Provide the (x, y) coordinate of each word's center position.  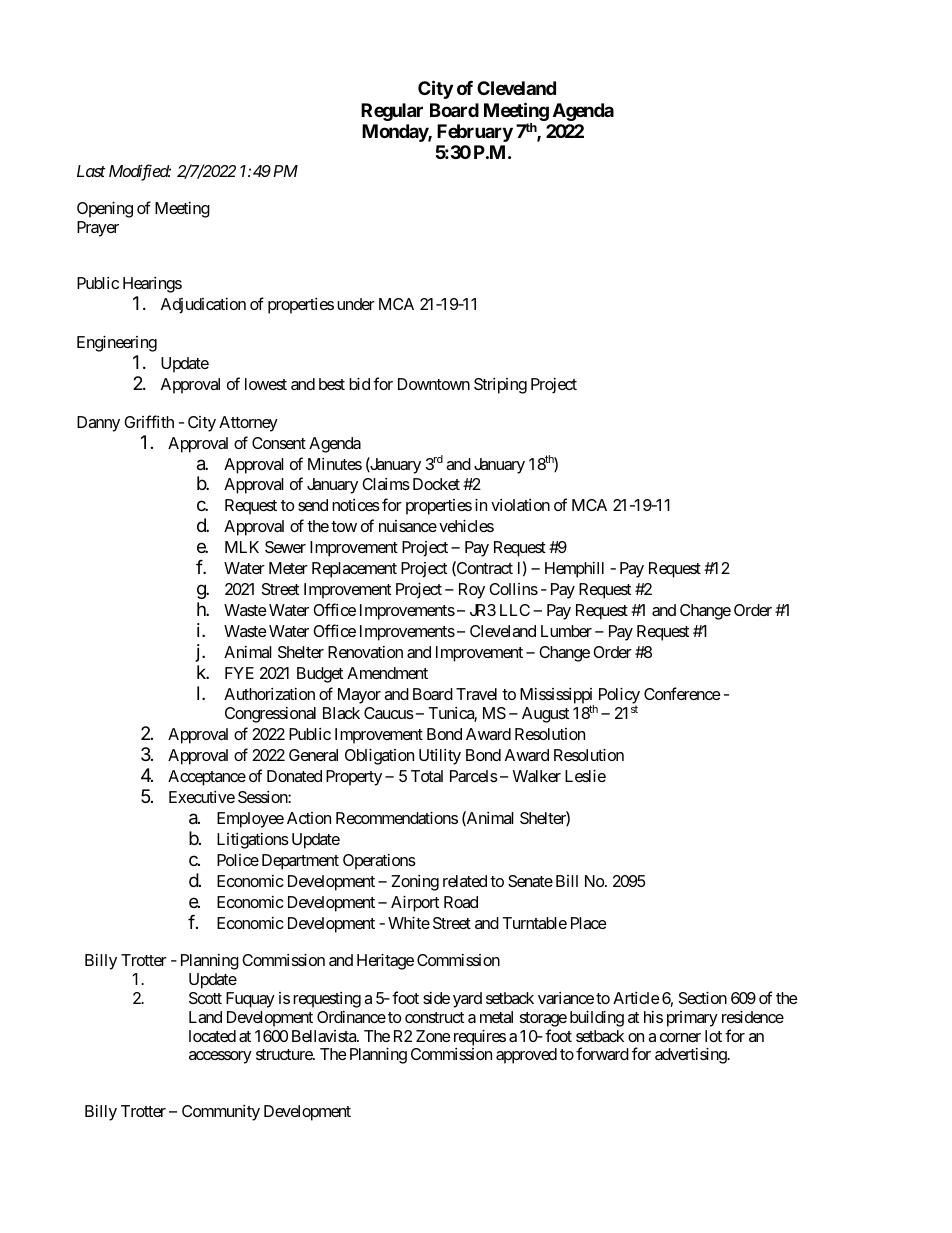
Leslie (585, 775)
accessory (220, 1057)
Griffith (149, 421)
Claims (386, 484)
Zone (433, 1036)
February (475, 133)
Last (91, 171)
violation (520, 505)
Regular (392, 112)
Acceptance (207, 778)
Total (427, 776)
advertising (691, 1055)
